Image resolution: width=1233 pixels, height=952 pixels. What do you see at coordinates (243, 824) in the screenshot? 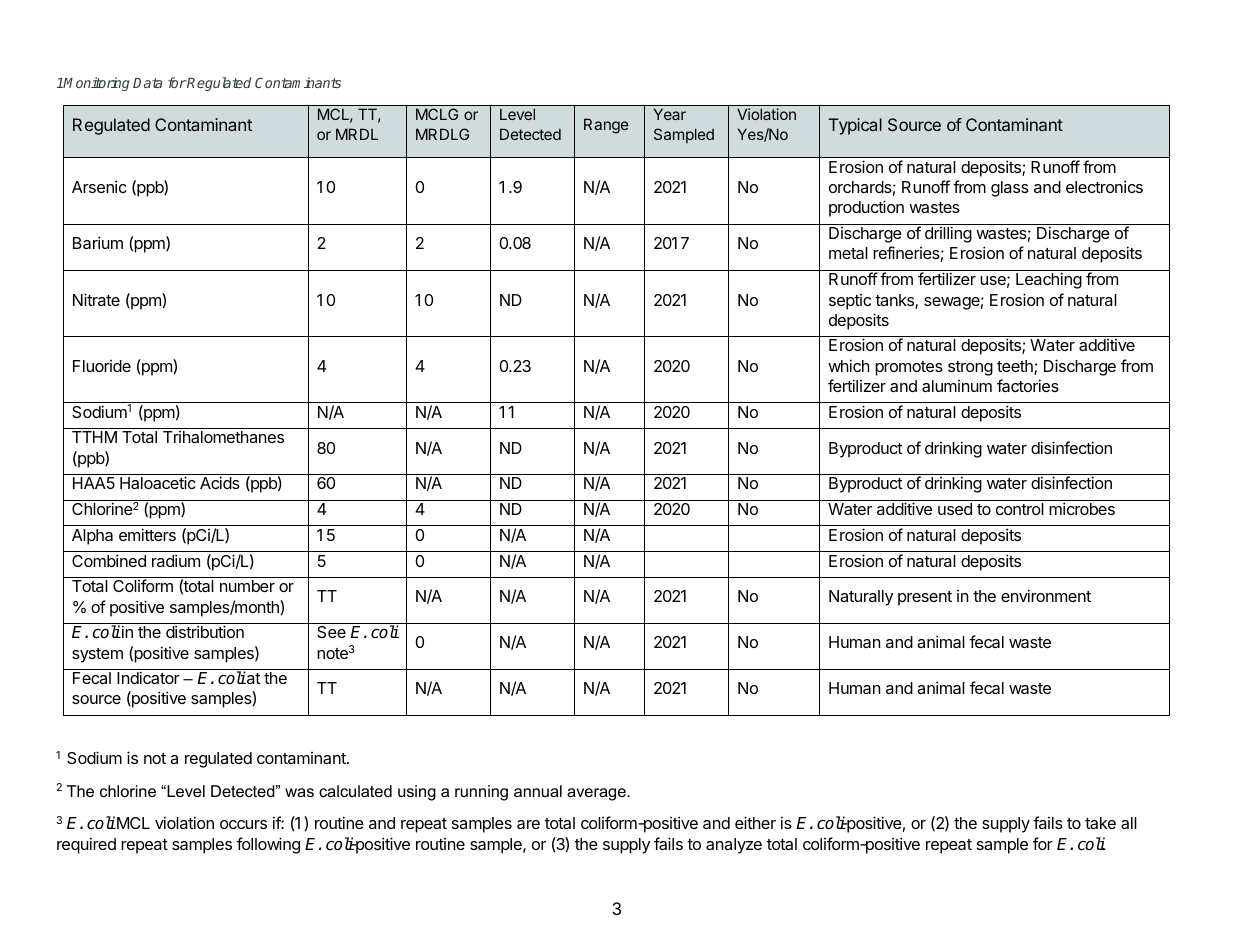
I see `occurs` at bounding box center [243, 824].
